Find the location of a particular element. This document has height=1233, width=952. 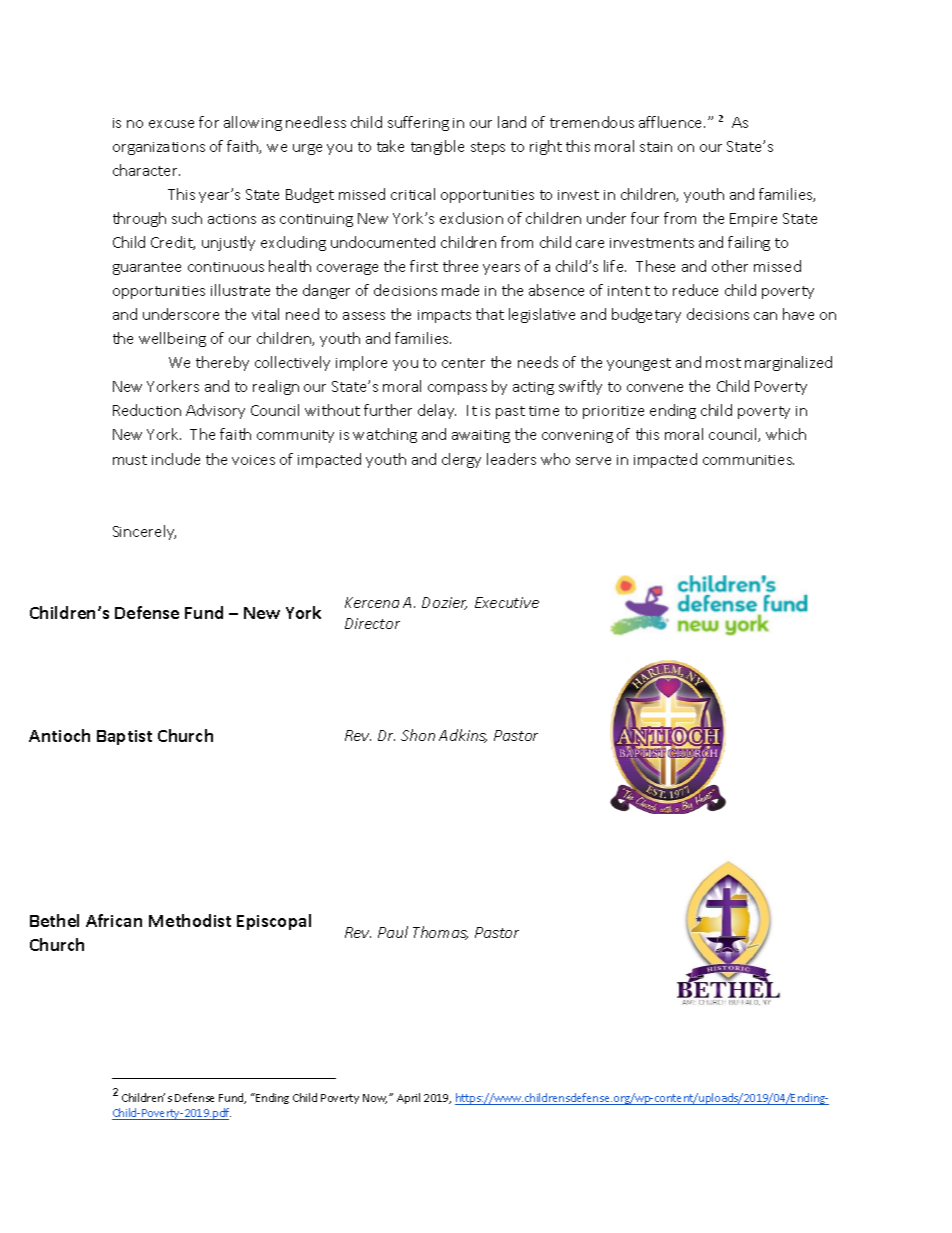

clergy is located at coordinates (461, 460).
